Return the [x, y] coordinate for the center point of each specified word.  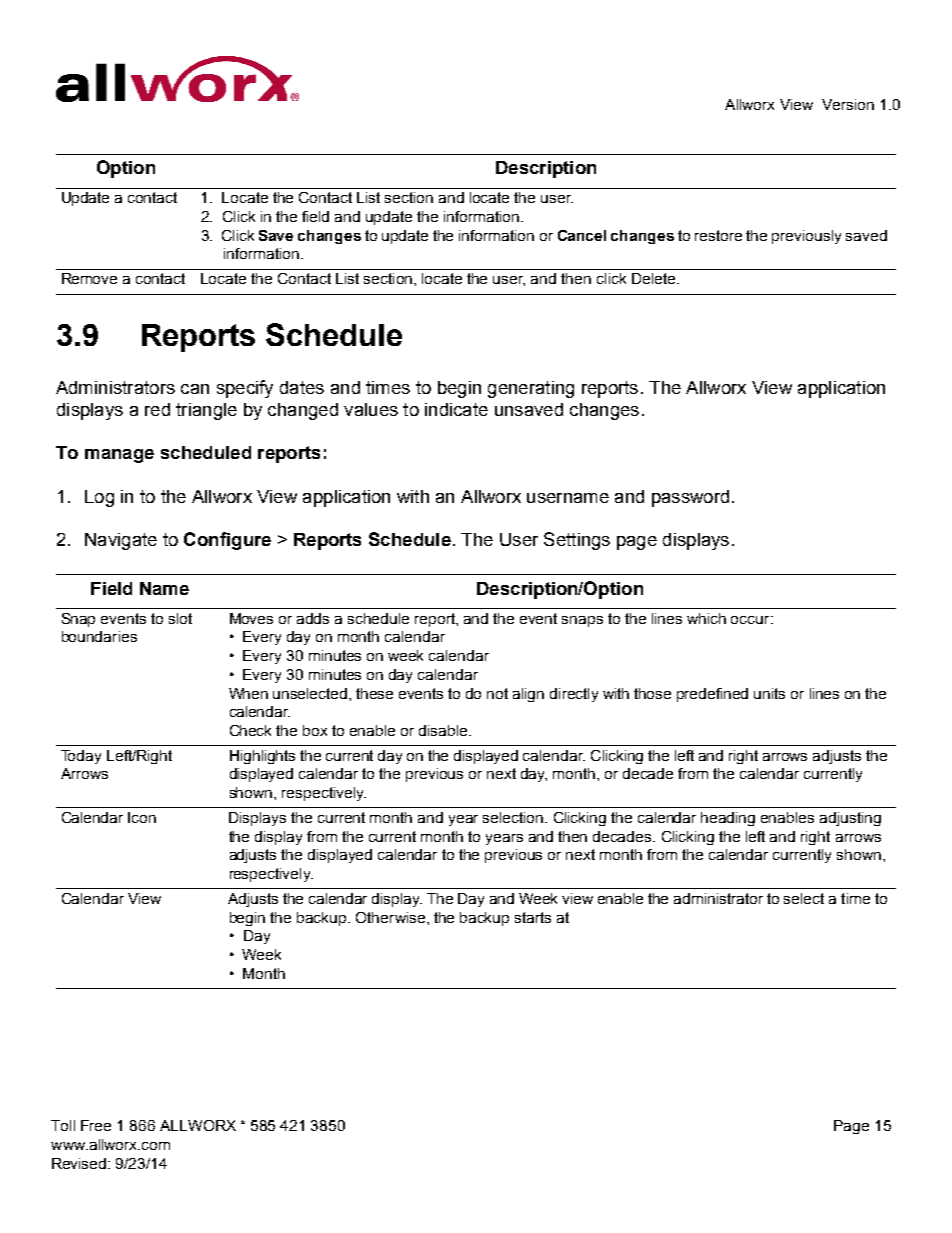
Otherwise [390, 917]
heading [728, 819]
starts [533, 917]
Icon [142, 817]
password [690, 498]
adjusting [850, 819]
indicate [456, 409]
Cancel [582, 235]
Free [96, 1125]
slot [180, 618]
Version [848, 104]
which [706, 618]
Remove [89, 278]
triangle [206, 411]
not [497, 693]
